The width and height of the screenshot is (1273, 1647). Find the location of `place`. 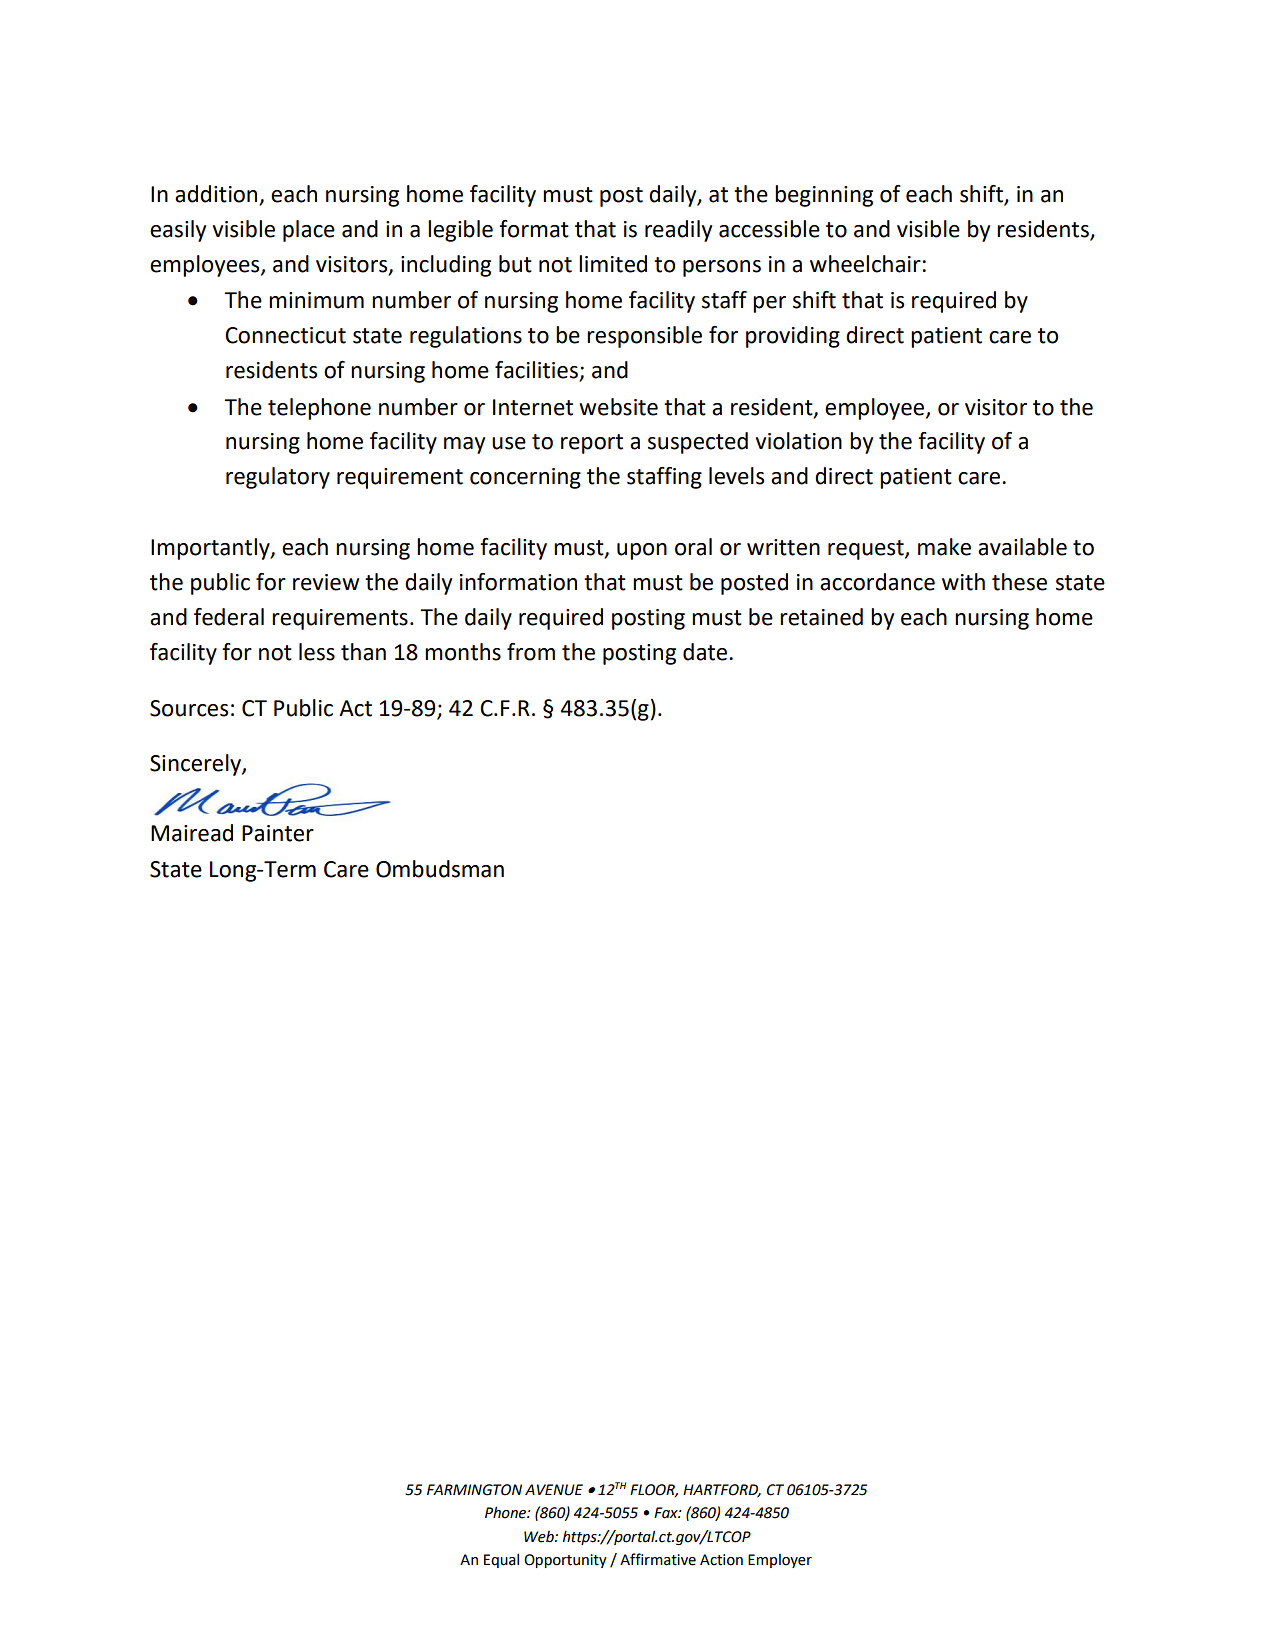

place is located at coordinates (309, 231).
